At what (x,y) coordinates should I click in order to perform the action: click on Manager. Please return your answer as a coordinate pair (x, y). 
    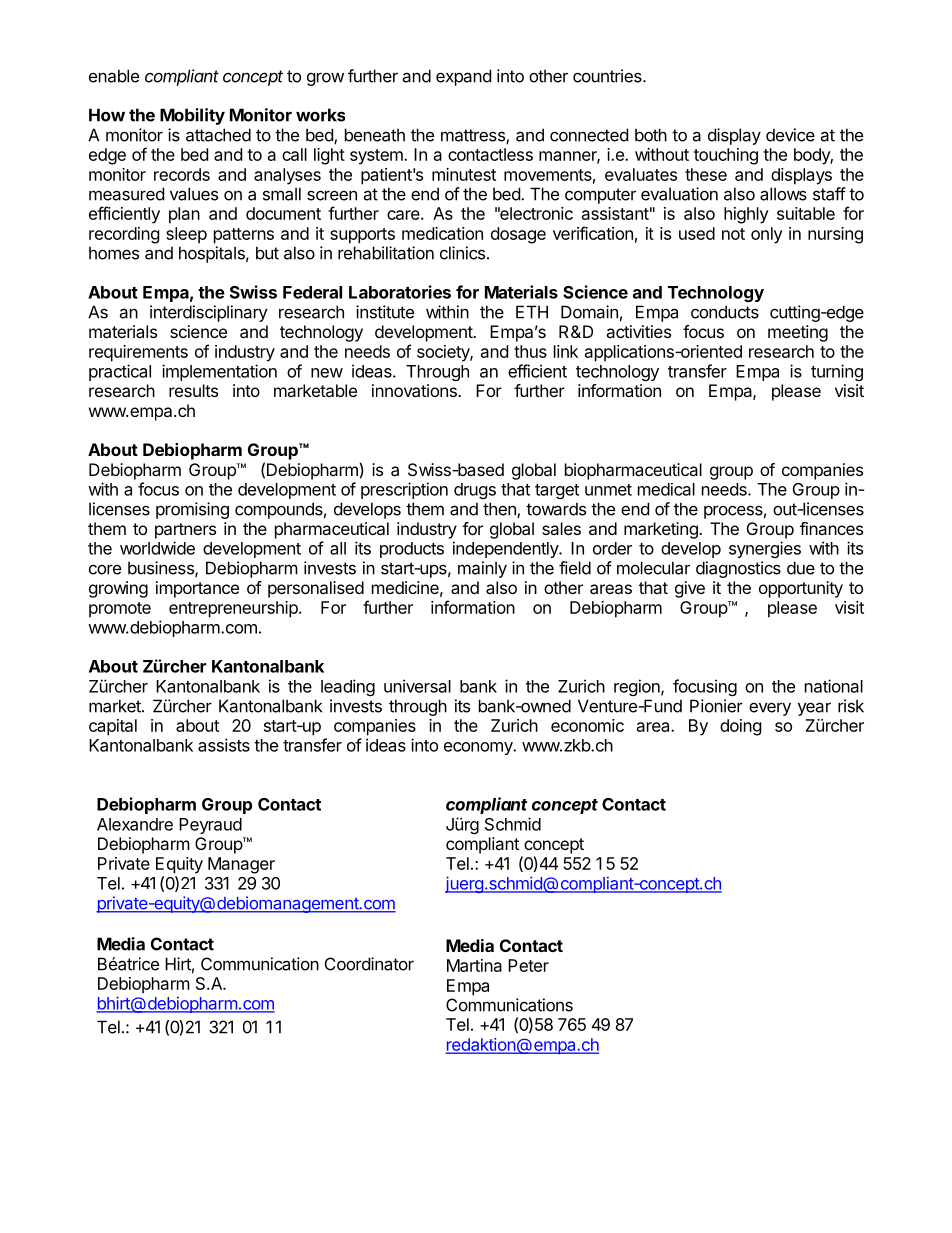
    Looking at the image, I should click on (241, 865).
